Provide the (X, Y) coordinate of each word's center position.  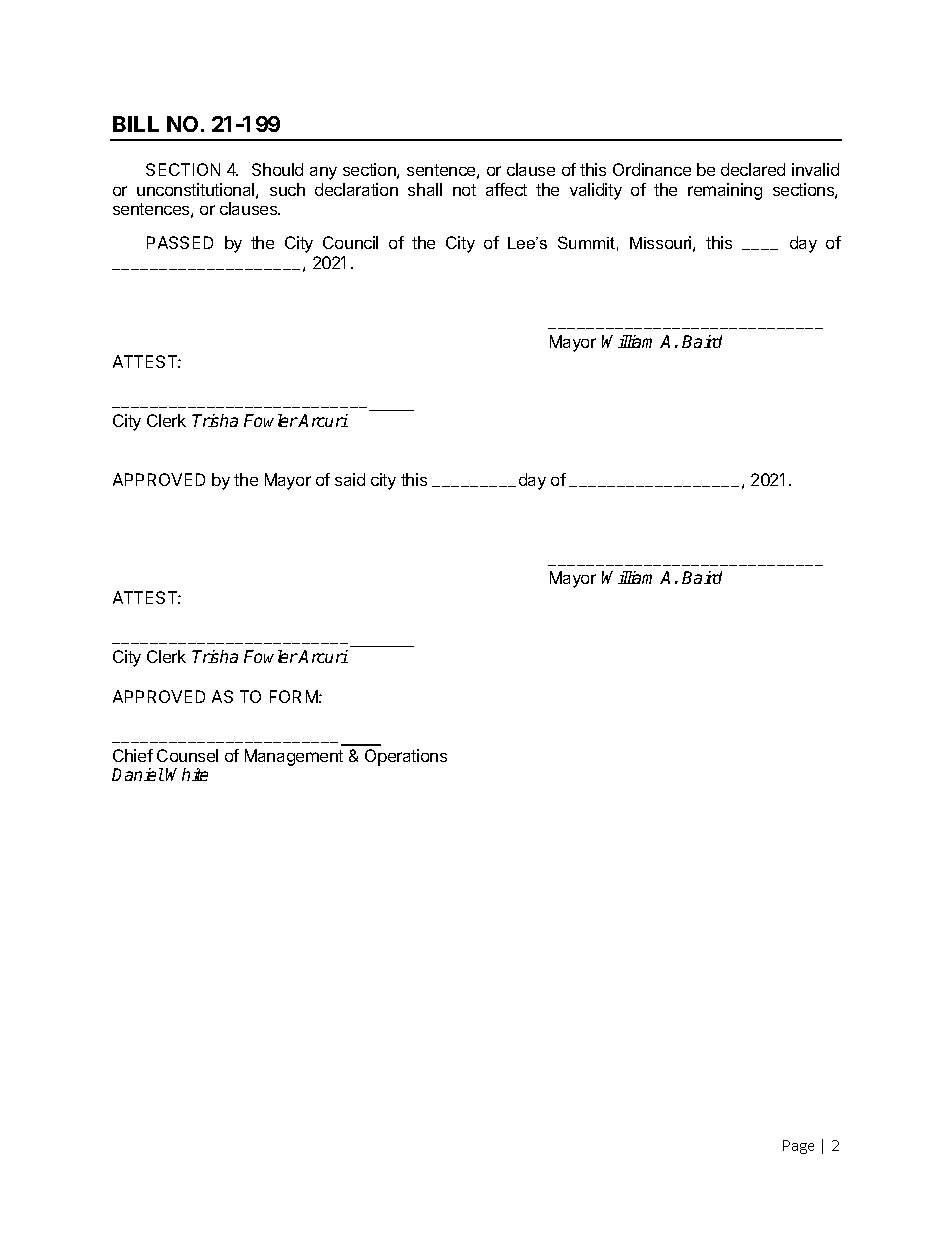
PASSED (180, 242)
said (350, 479)
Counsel (187, 755)
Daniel (138, 774)
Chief (133, 755)
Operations (406, 757)
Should (277, 169)
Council (350, 242)
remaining (725, 191)
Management (294, 757)
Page (798, 1147)
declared (753, 169)
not (464, 190)
